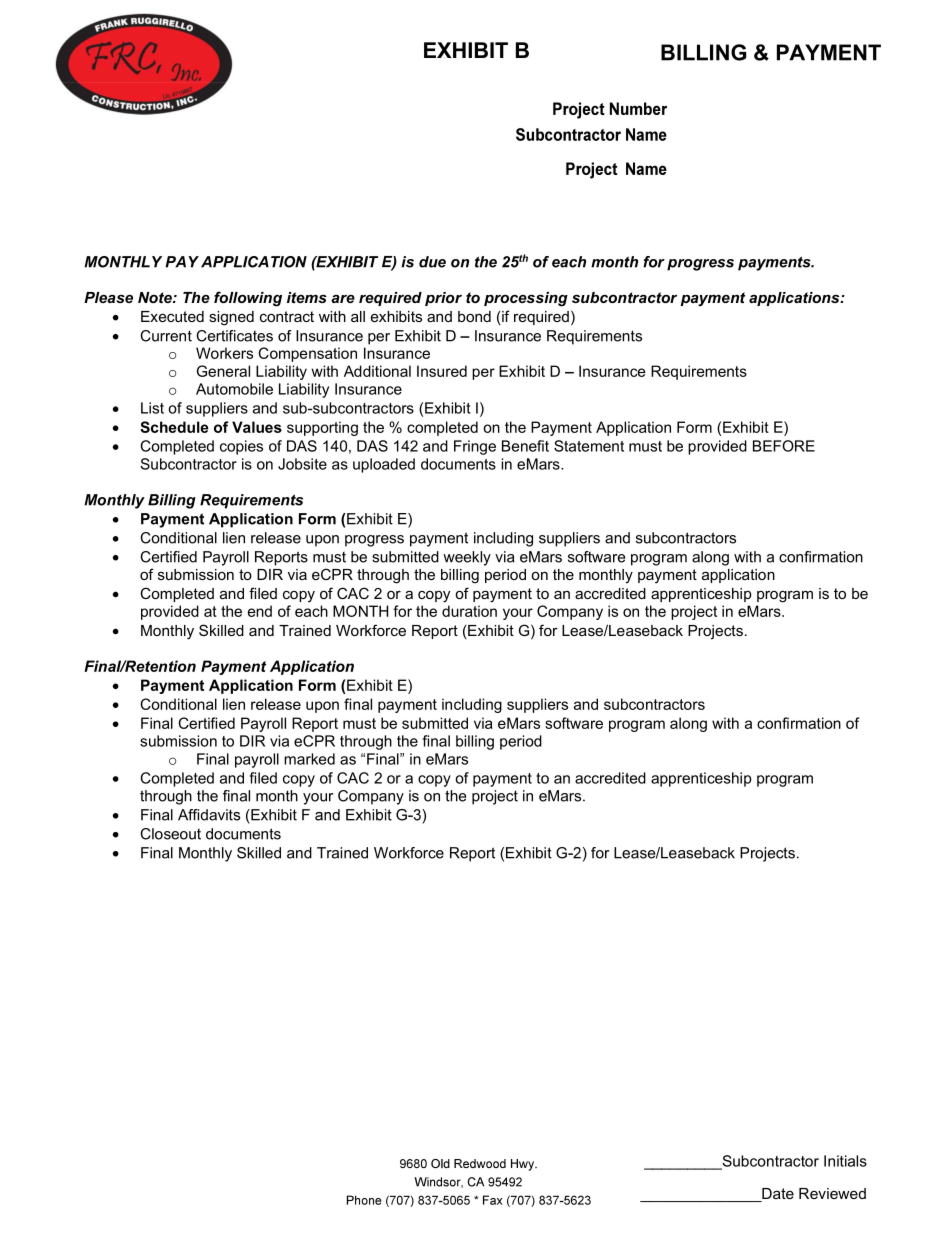 This screenshot has height=1233, width=952. Describe the element at coordinates (526, 299) in the screenshot. I see `processing` at that location.
